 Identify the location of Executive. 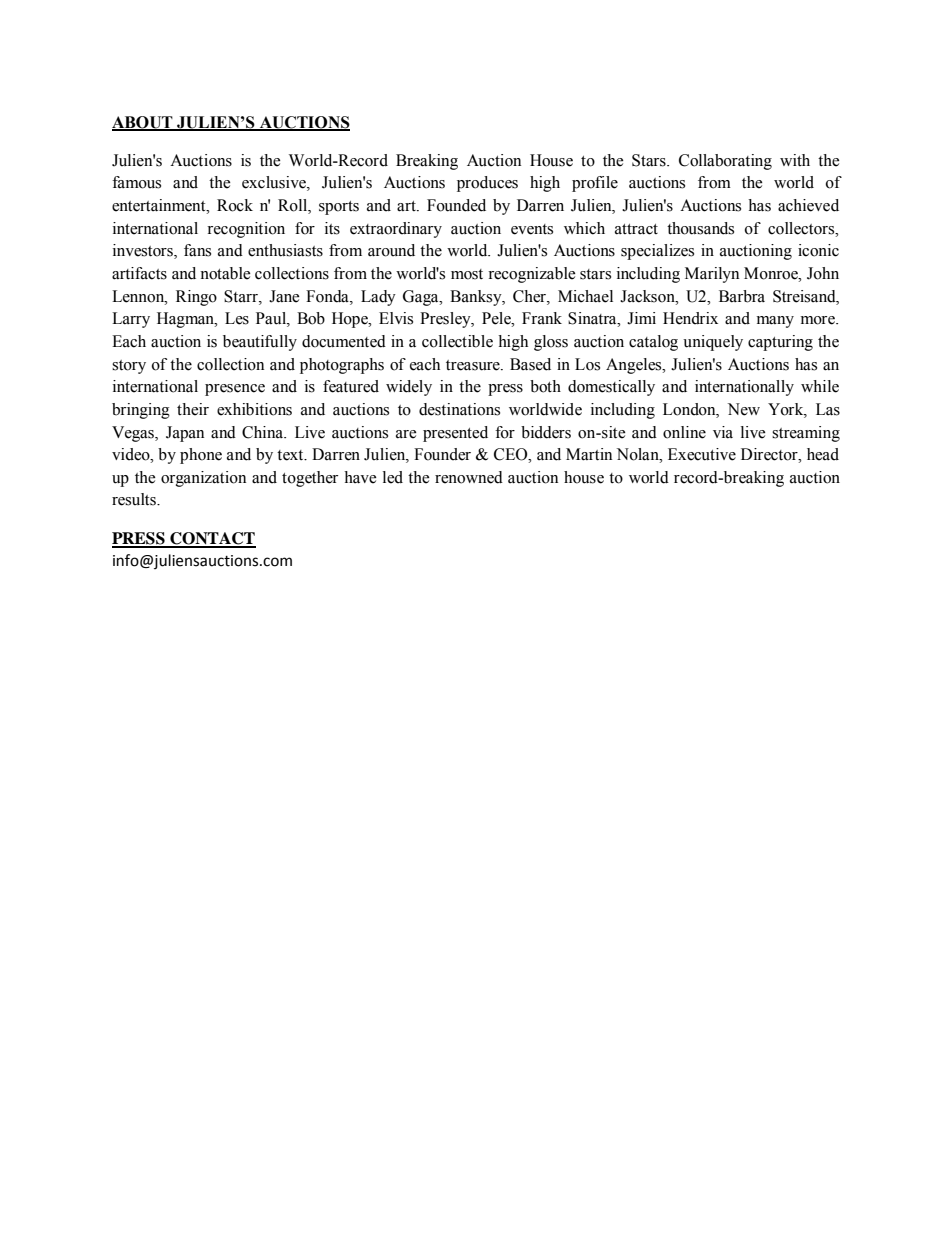
(702, 454).
